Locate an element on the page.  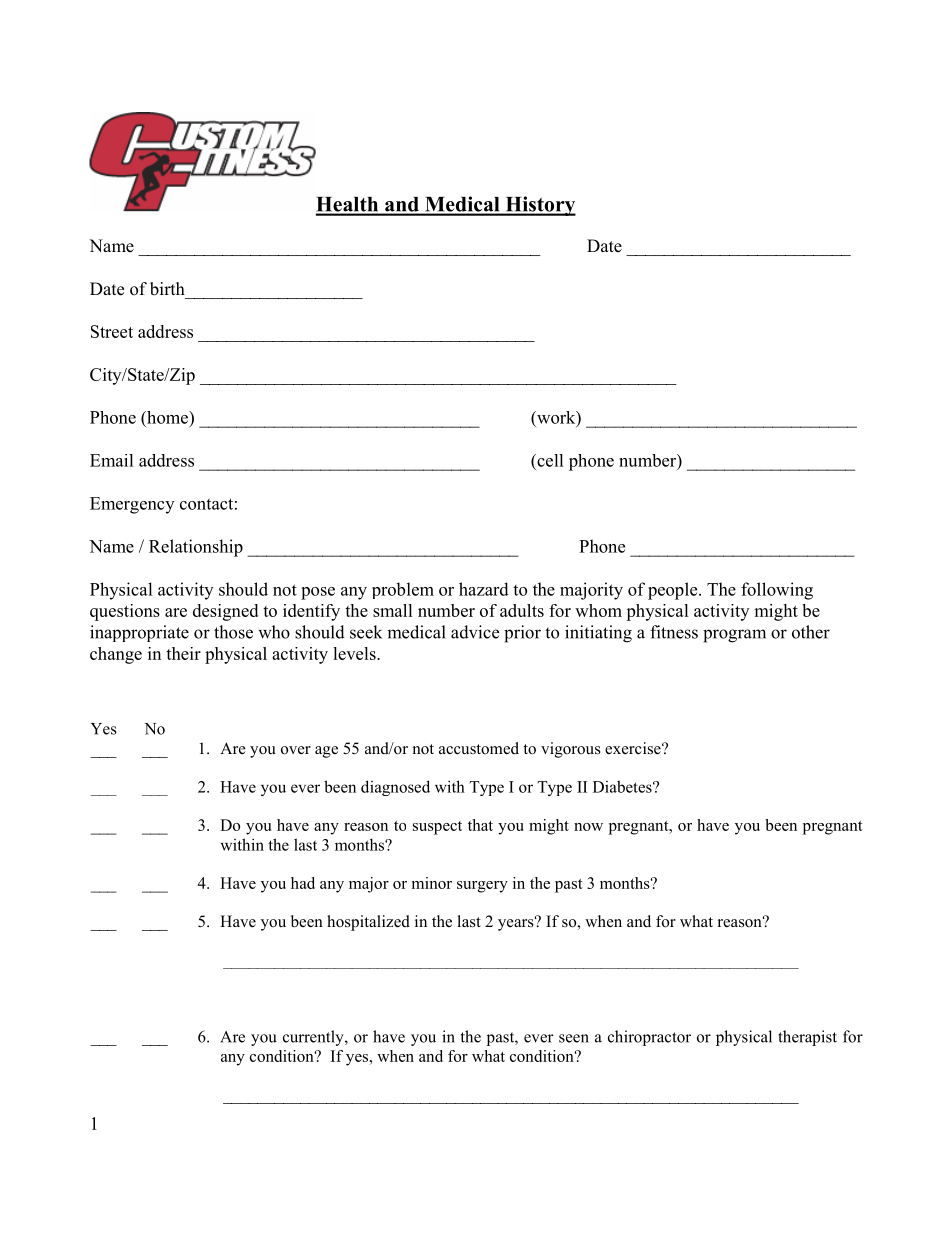
designed is located at coordinates (225, 612).
